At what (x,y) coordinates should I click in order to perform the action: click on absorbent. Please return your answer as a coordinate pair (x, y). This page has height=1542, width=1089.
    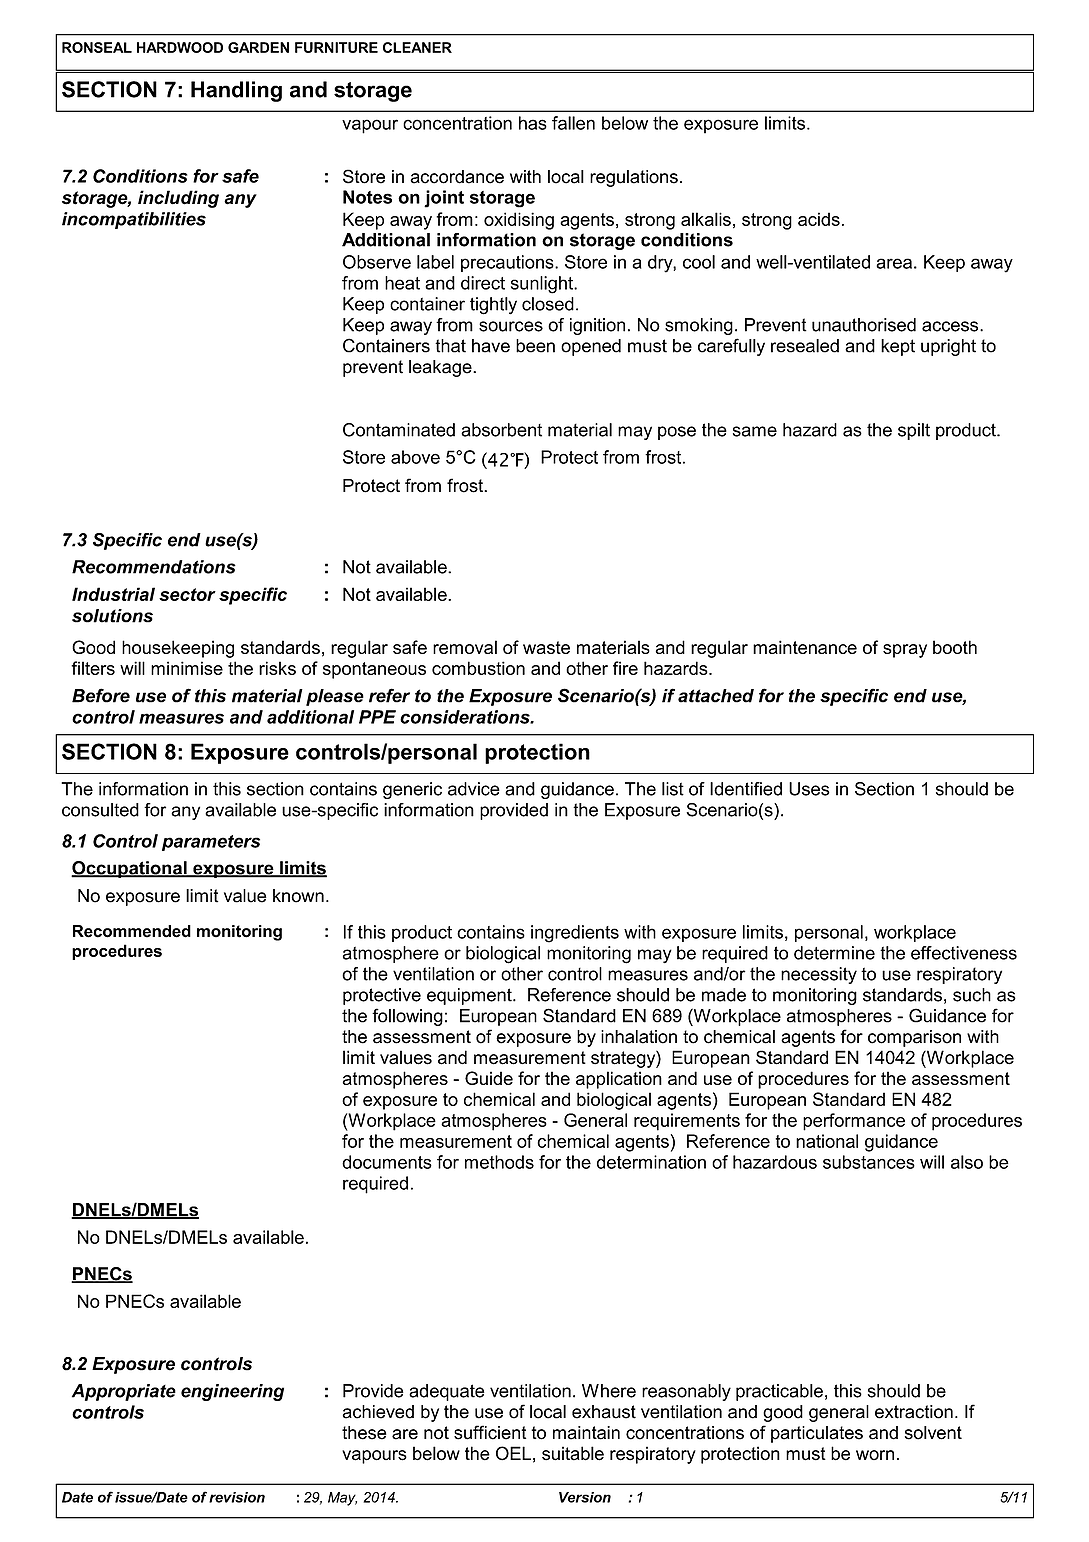
    Looking at the image, I should click on (501, 430).
